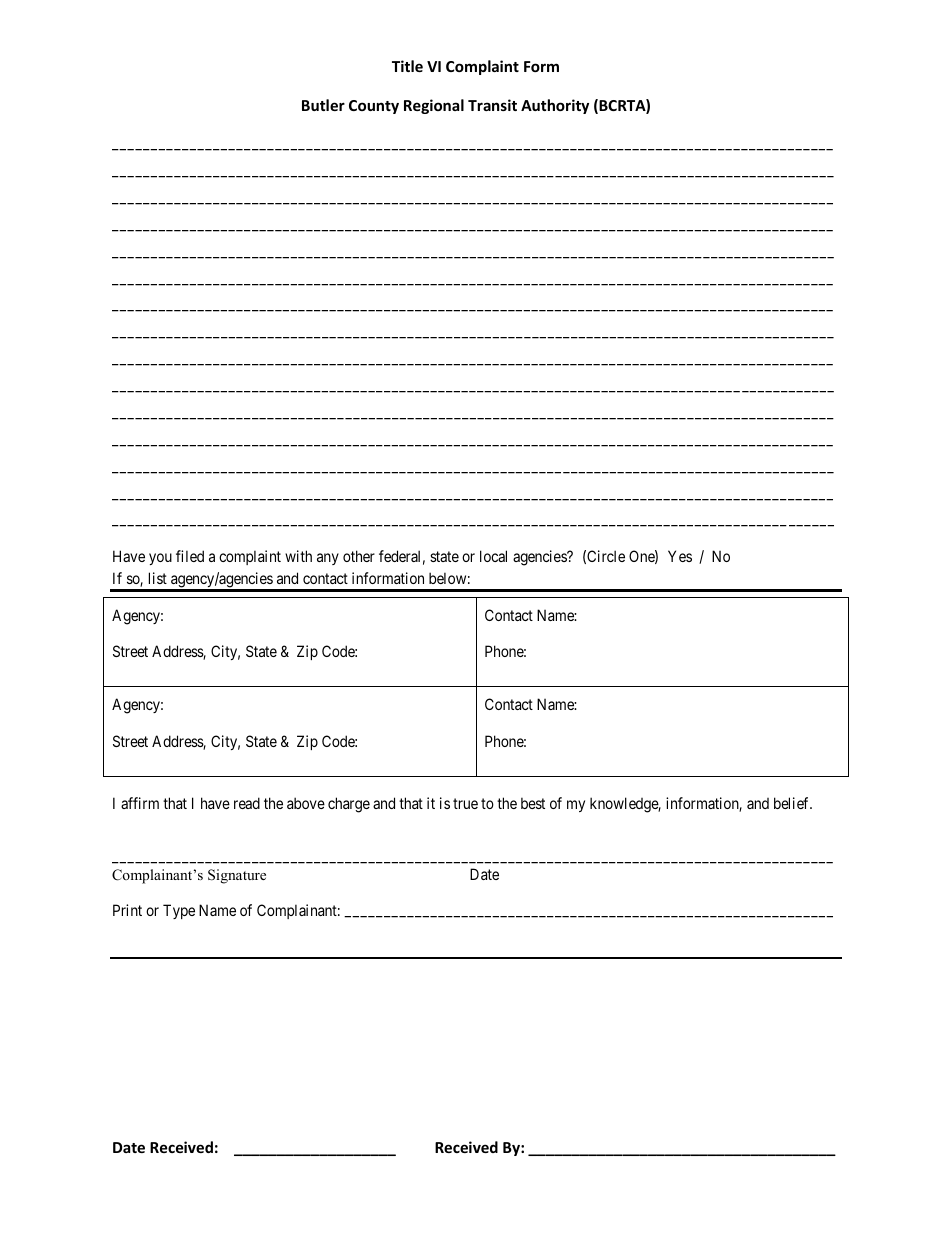  Describe the element at coordinates (323, 105) in the image. I see `Butler` at that location.
